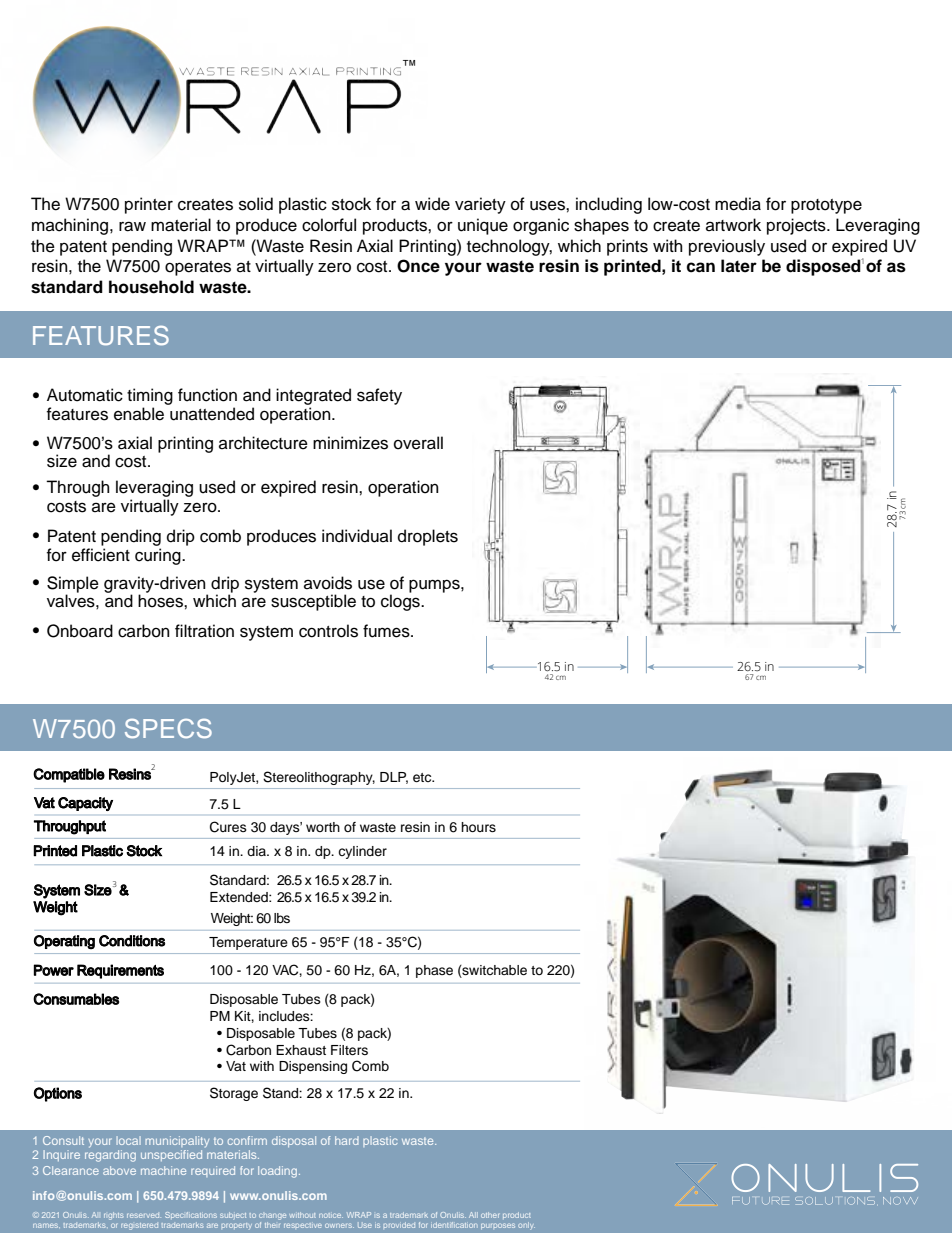 This document has width=952, height=1233. Describe the element at coordinates (159, 556) in the document. I see `curing` at that location.
